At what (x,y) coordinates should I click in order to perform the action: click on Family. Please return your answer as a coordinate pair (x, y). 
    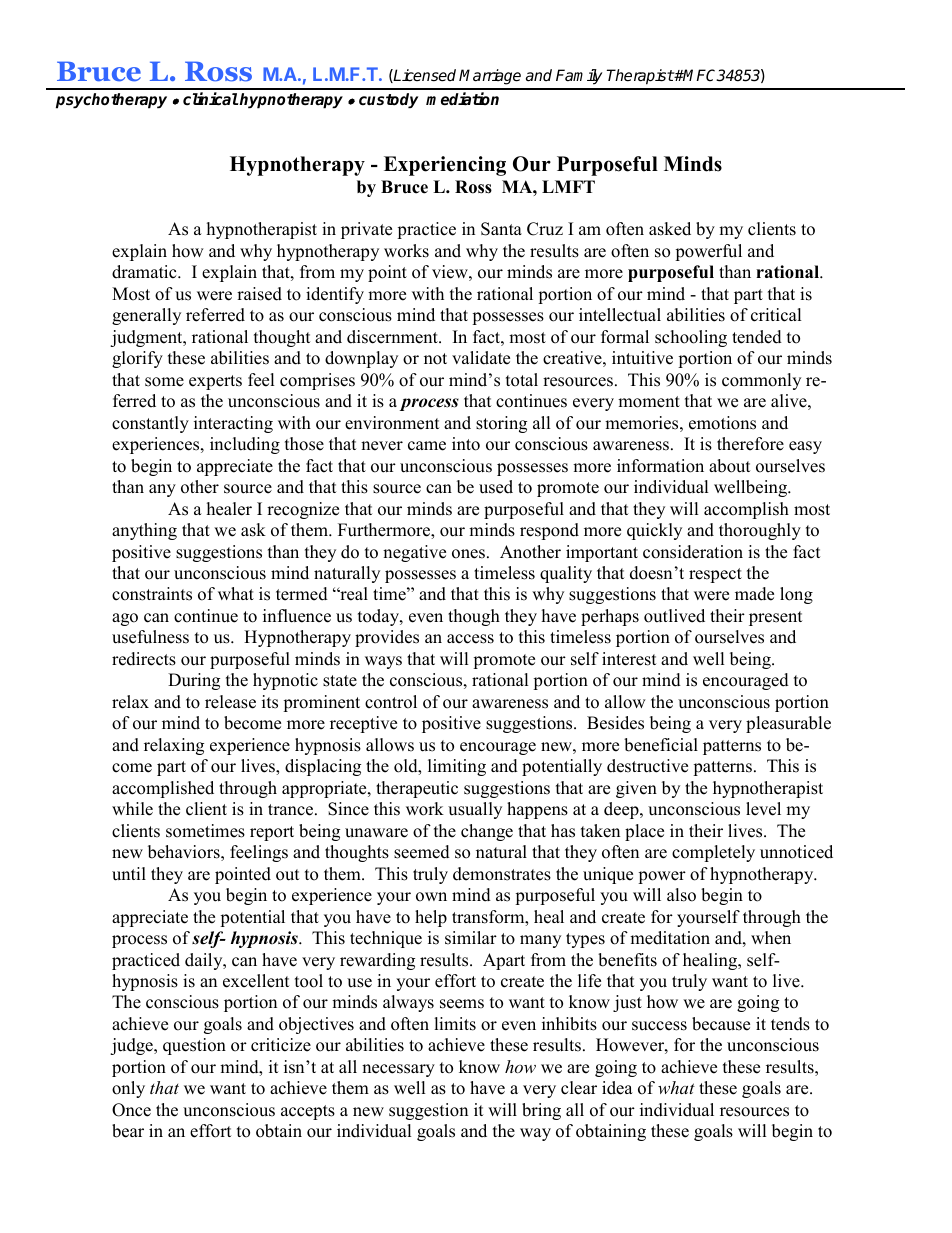
    Looking at the image, I should click on (579, 77).
